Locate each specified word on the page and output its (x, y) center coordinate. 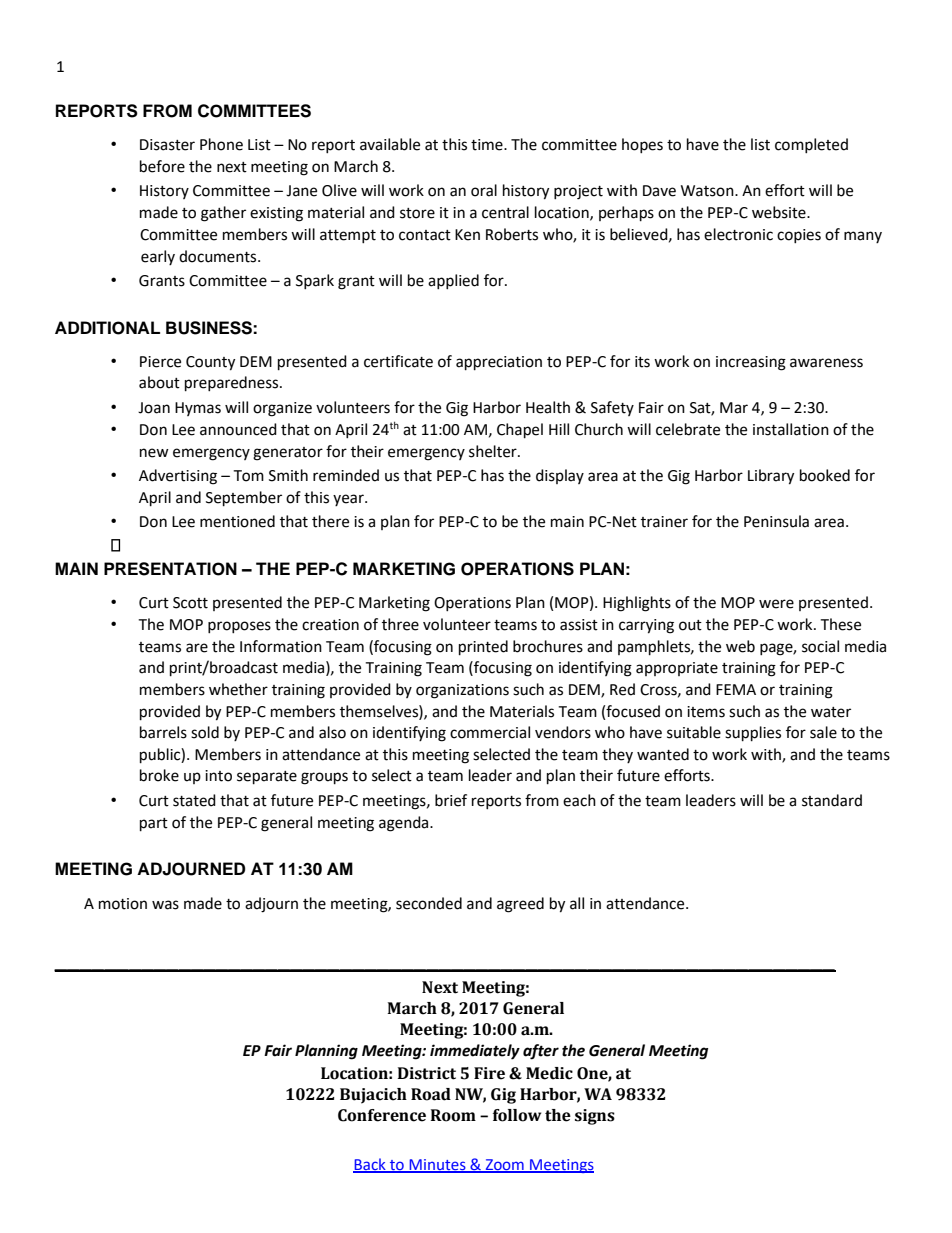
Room (453, 1115)
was (165, 905)
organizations (462, 691)
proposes (239, 627)
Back (370, 1165)
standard (832, 800)
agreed (520, 905)
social (820, 646)
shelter (494, 451)
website (780, 212)
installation (791, 429)
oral (484, 190)
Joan (154, 408)
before (162, 166)
